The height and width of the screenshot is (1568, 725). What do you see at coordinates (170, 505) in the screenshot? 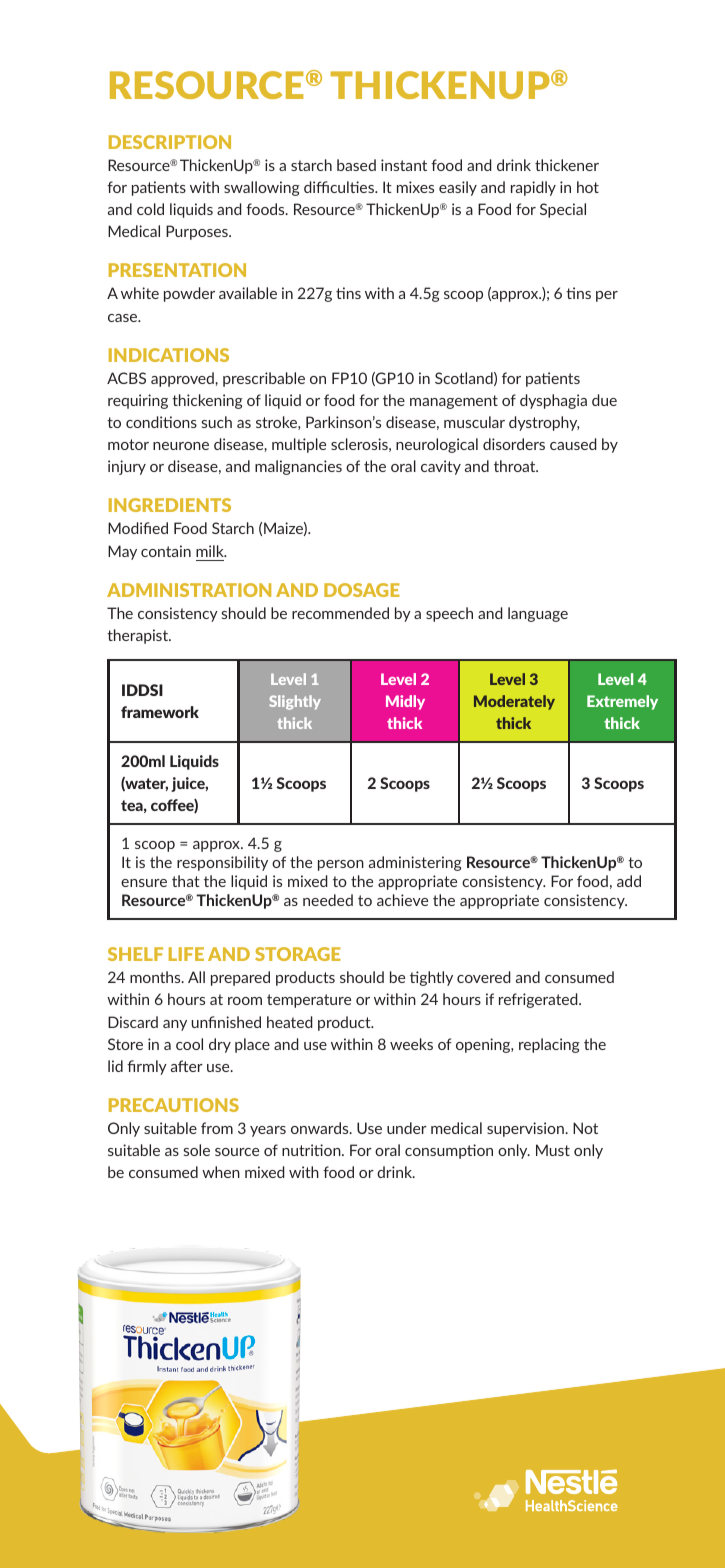
I see `INGREDIENTS` at bounding box center [170, 505].
